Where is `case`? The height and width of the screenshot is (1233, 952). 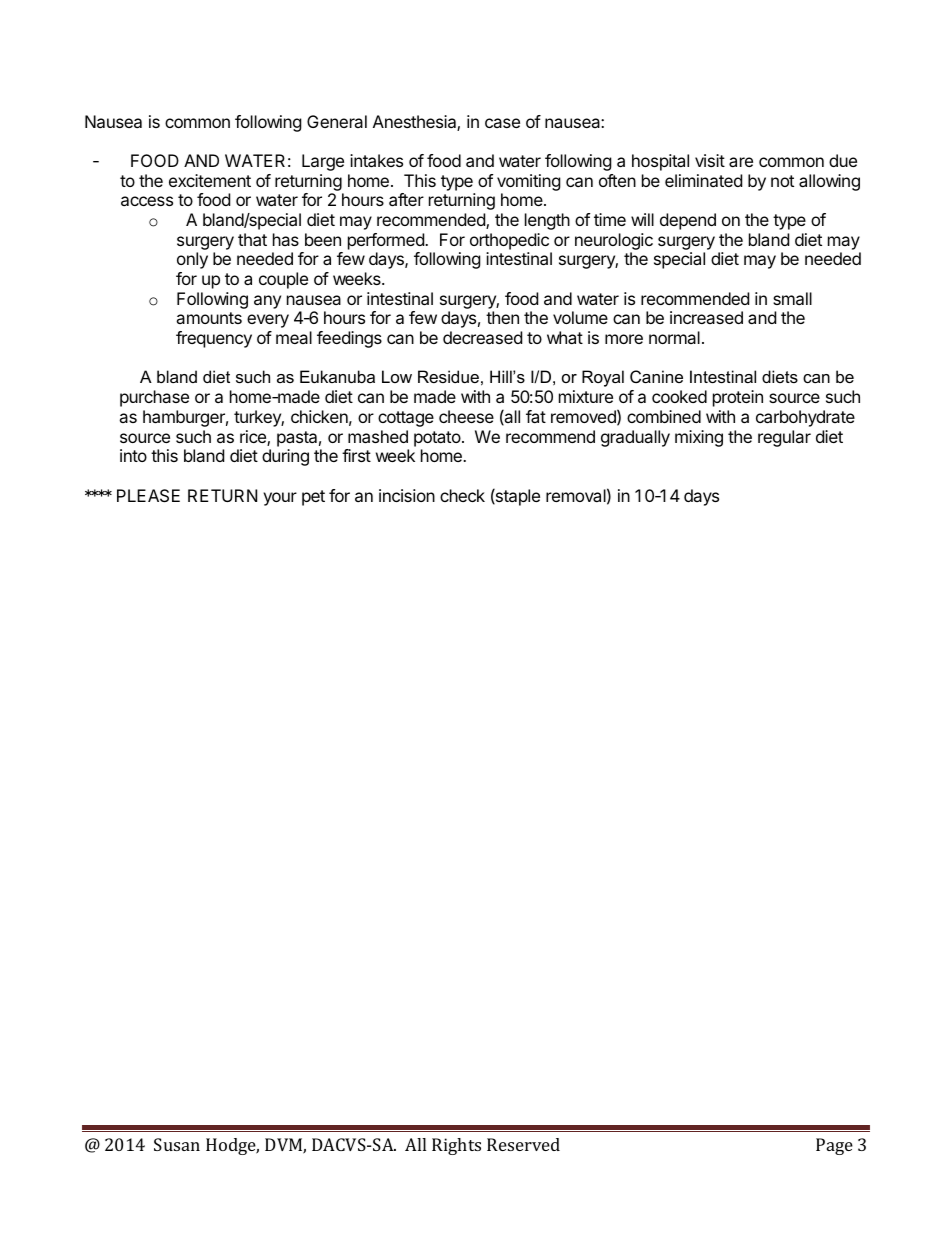
case is located at coordinates (502, 123).
